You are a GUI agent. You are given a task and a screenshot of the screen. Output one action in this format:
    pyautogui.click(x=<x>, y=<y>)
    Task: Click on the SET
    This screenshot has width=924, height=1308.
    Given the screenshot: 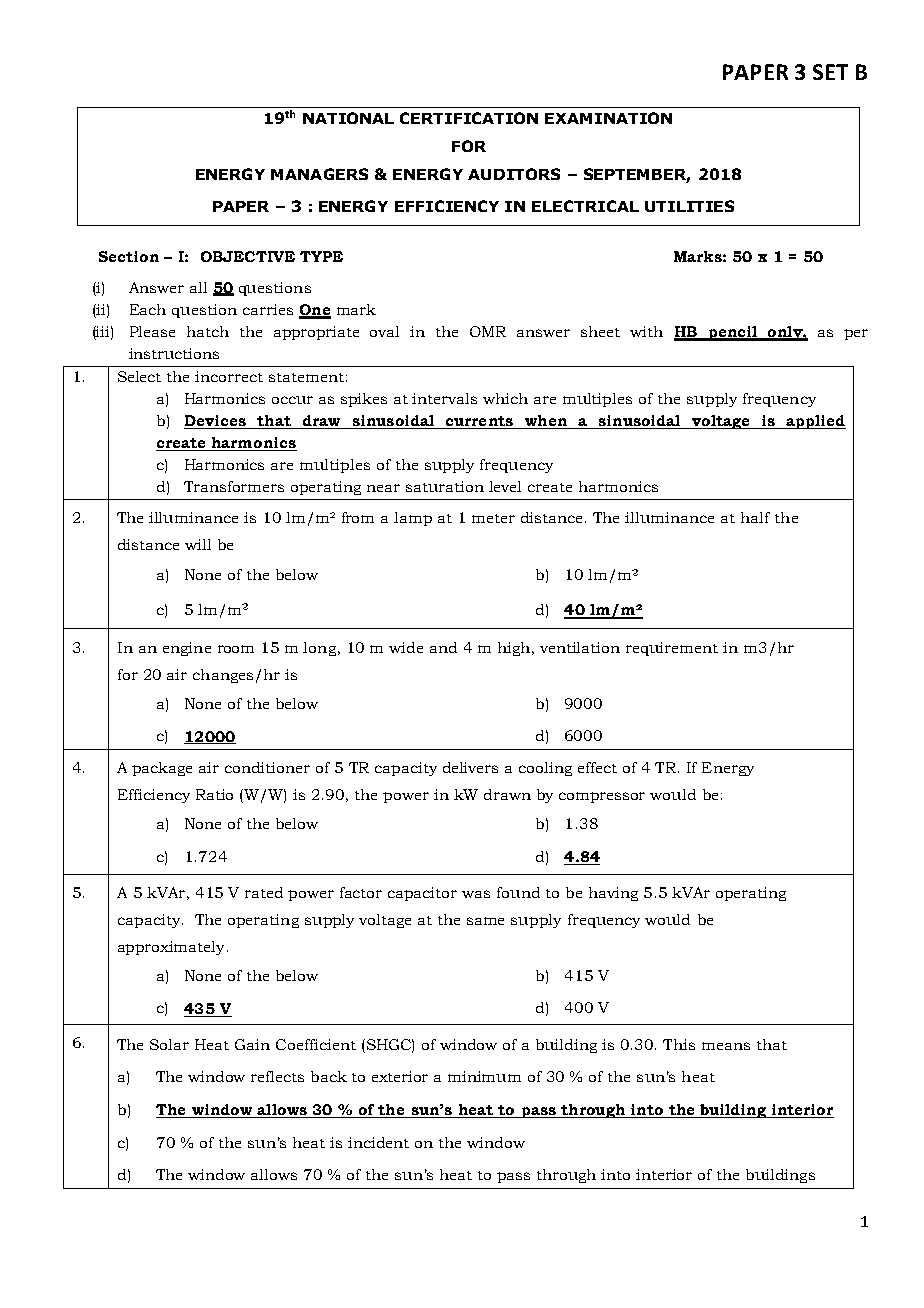 What is the action you would take?
    pyautogui.click(x=830, y=72)
